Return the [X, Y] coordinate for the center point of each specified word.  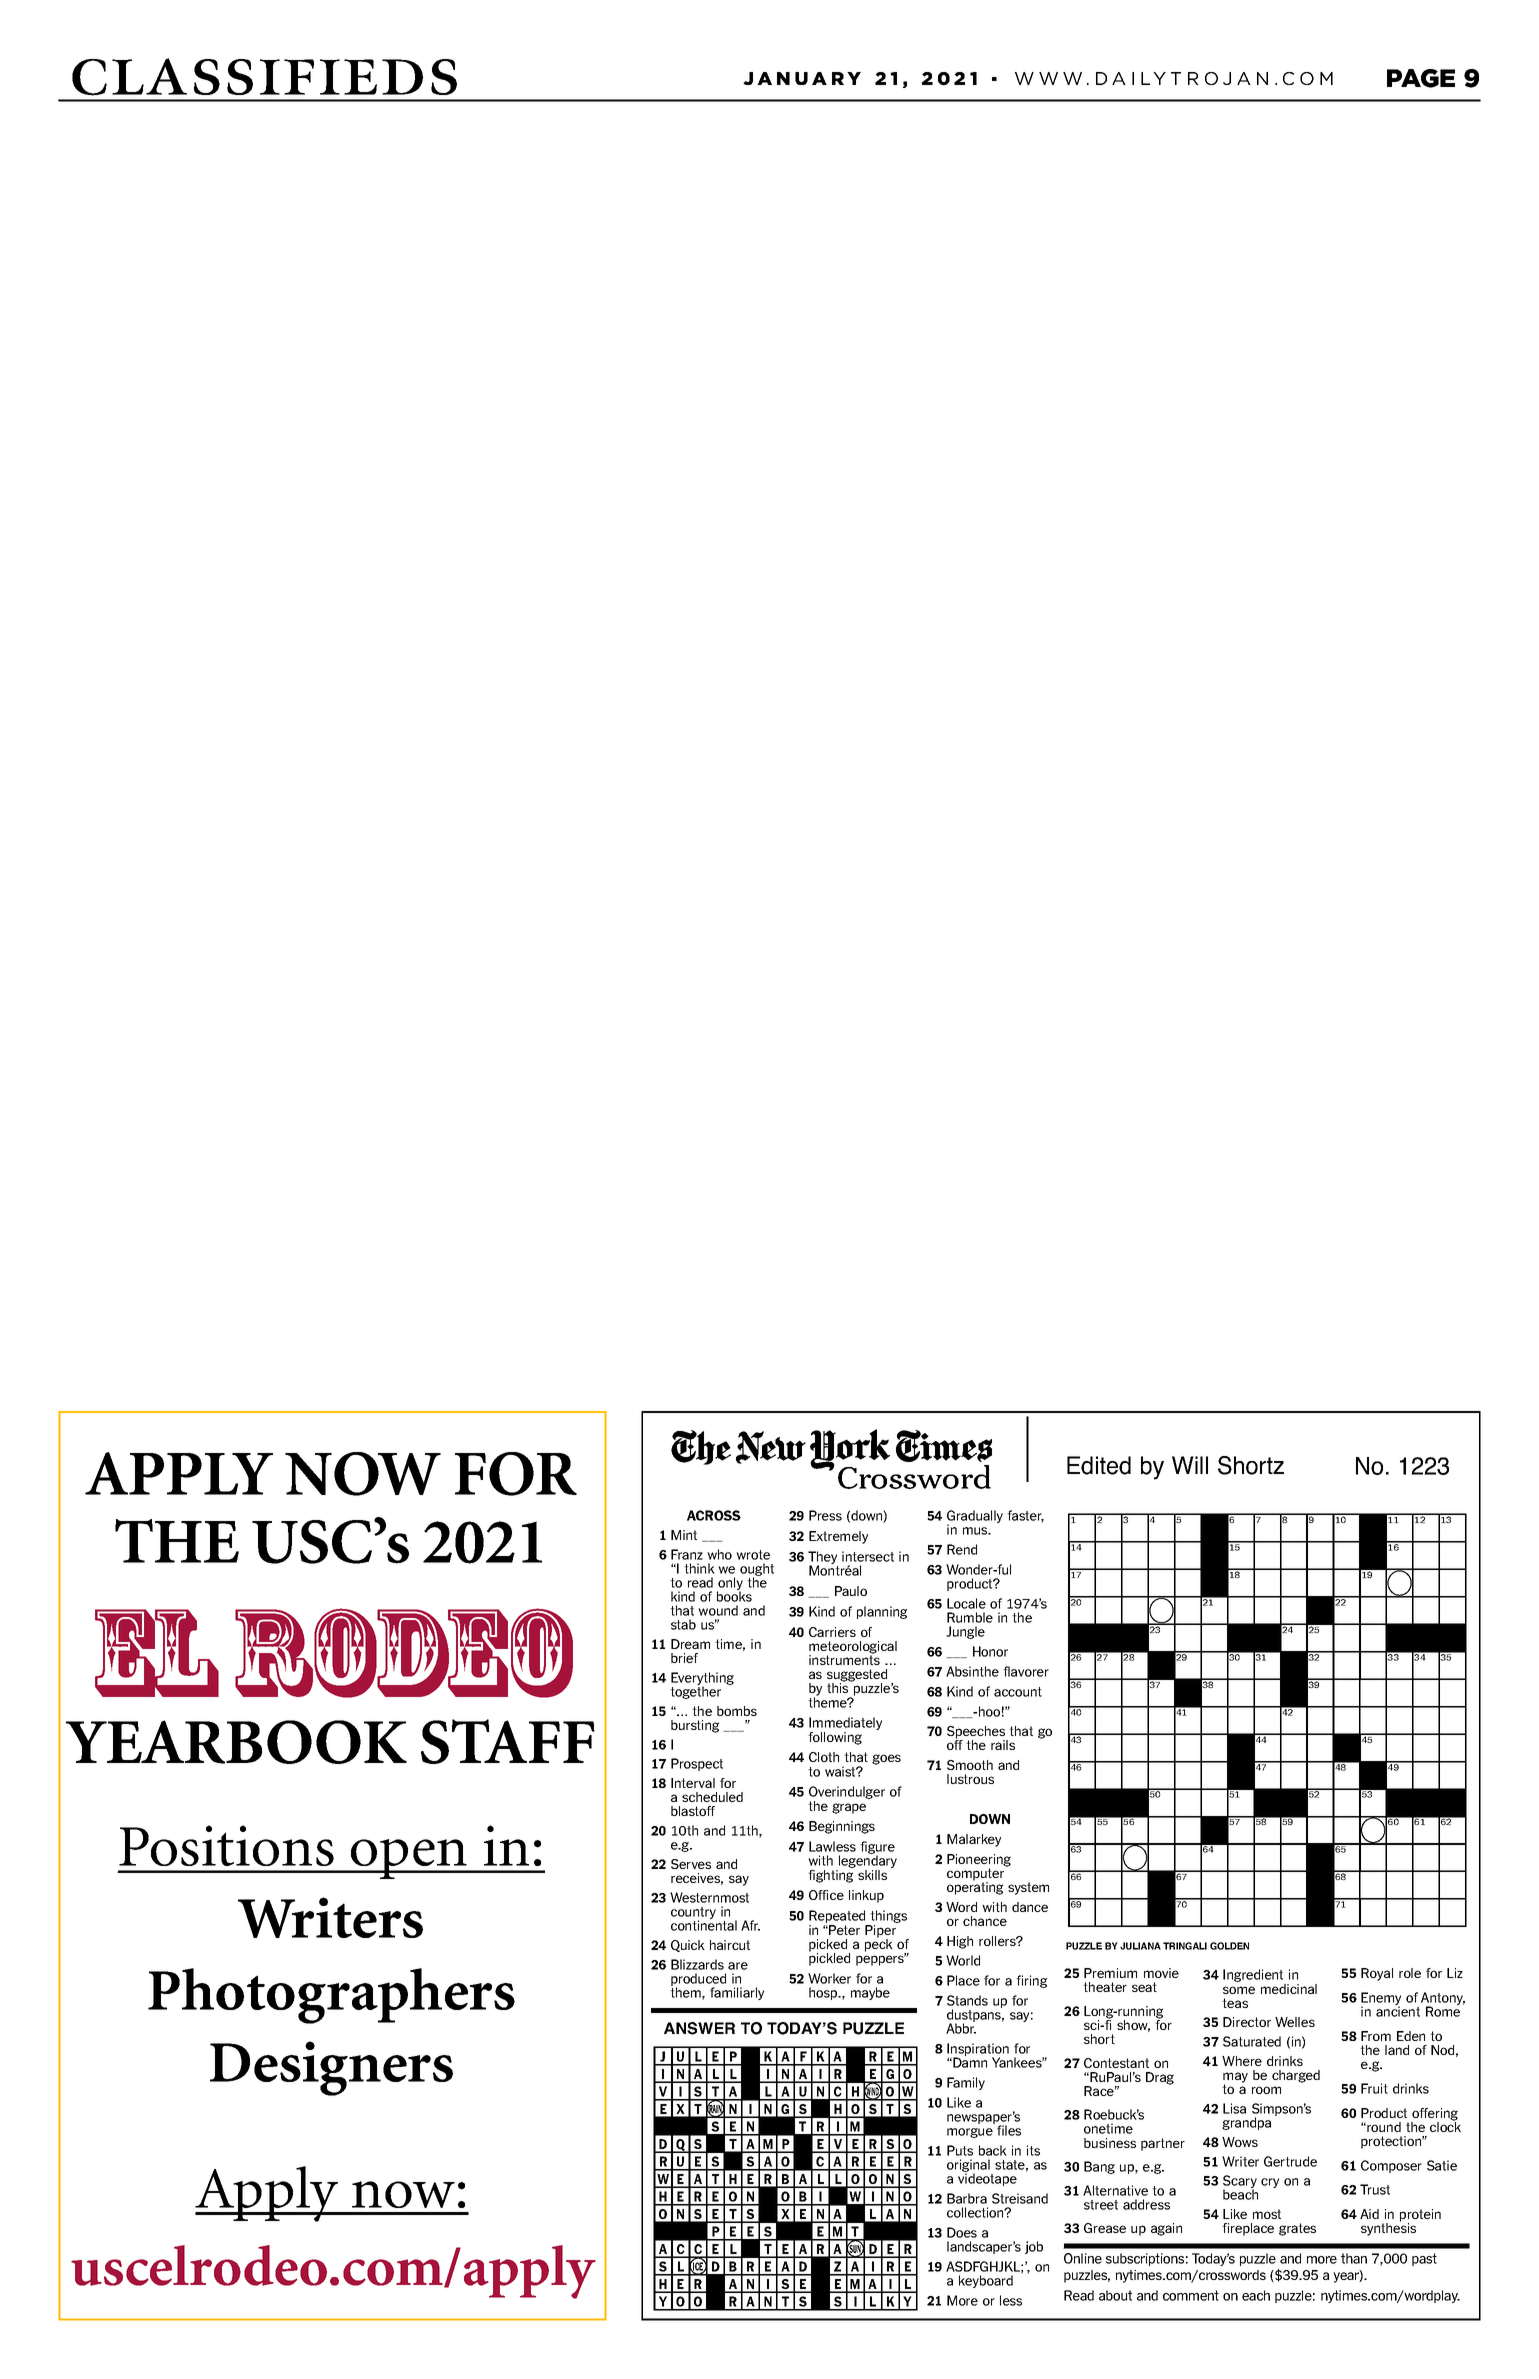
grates [1297, 2229]
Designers [331, 2068]
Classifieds [264, 77]
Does [962, 2232]
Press [825, 1515]
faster [1025, 1516]
